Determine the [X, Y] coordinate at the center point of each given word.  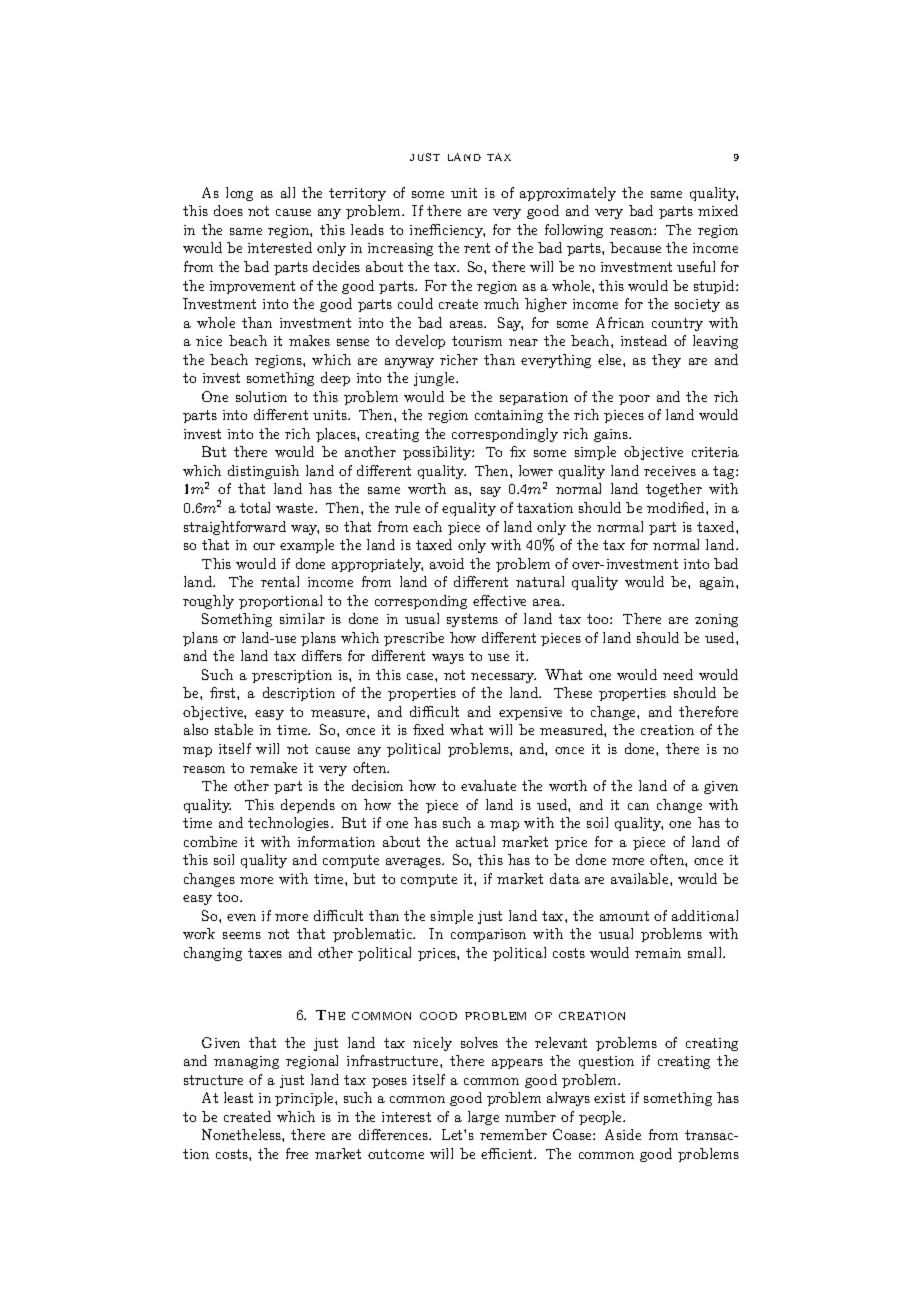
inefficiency [447, 231]
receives [670, 471]
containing [509, 416]
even [241, 917]
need [678, 674]
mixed [718, 210]
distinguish [263, 472]
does [228, 210]
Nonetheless [242, 1134]
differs [322, 655]
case [421, 676]
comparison [488, 935]
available [641, 878]
